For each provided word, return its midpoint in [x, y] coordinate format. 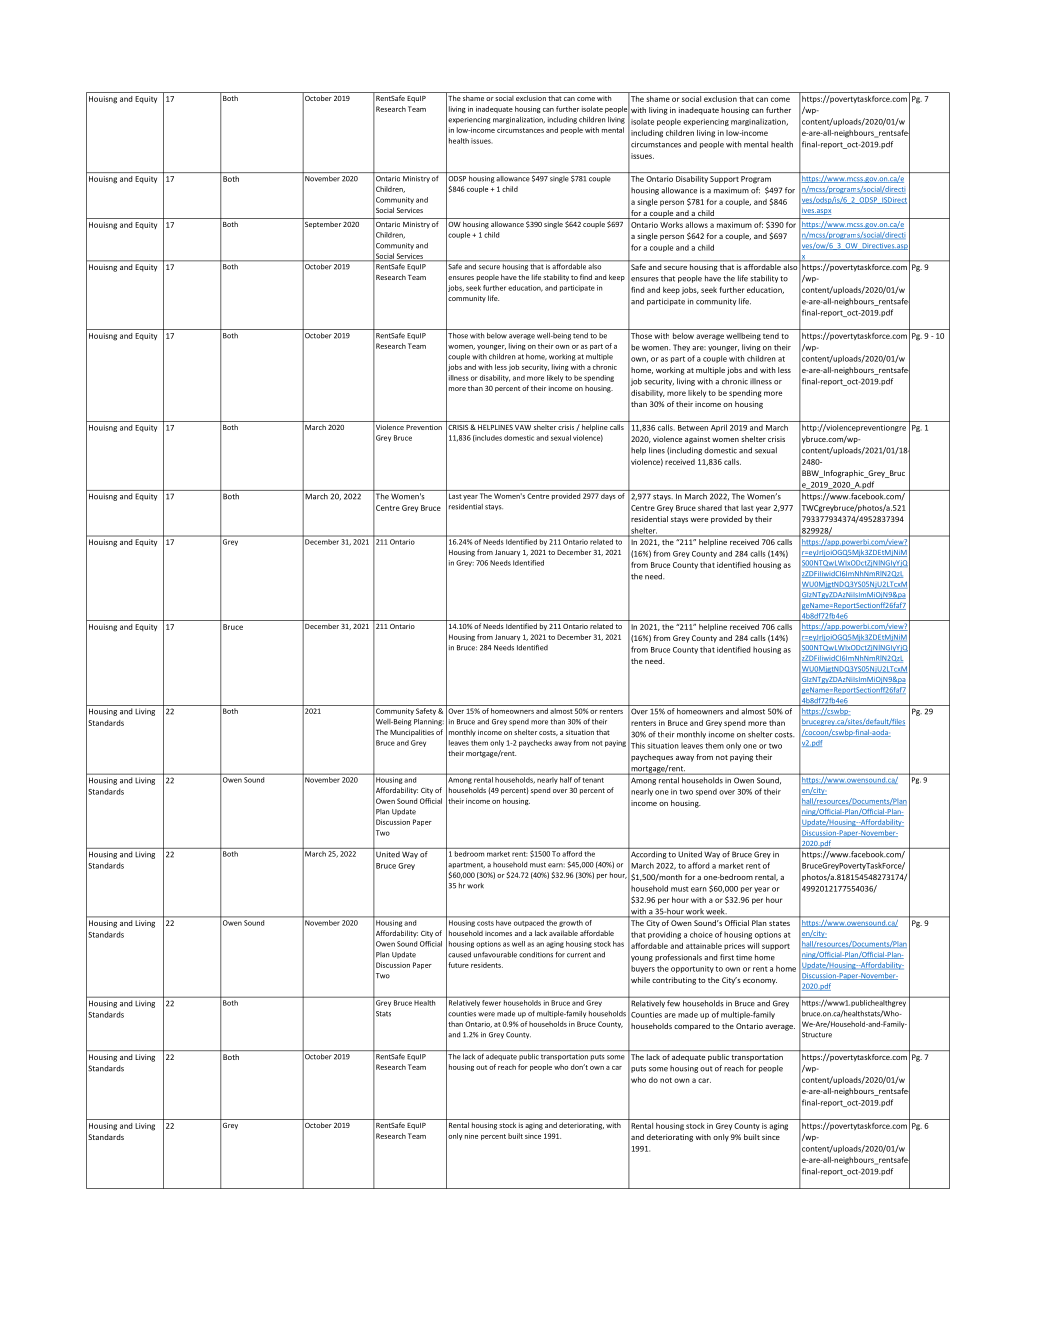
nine [471, 1136]
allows [696, 225]
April [719, 428]
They [681, 348]
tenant [593, 780]
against [697, 440]
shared [710, 508]
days [608, 496]
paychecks [535, 743]
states [779, 923]
